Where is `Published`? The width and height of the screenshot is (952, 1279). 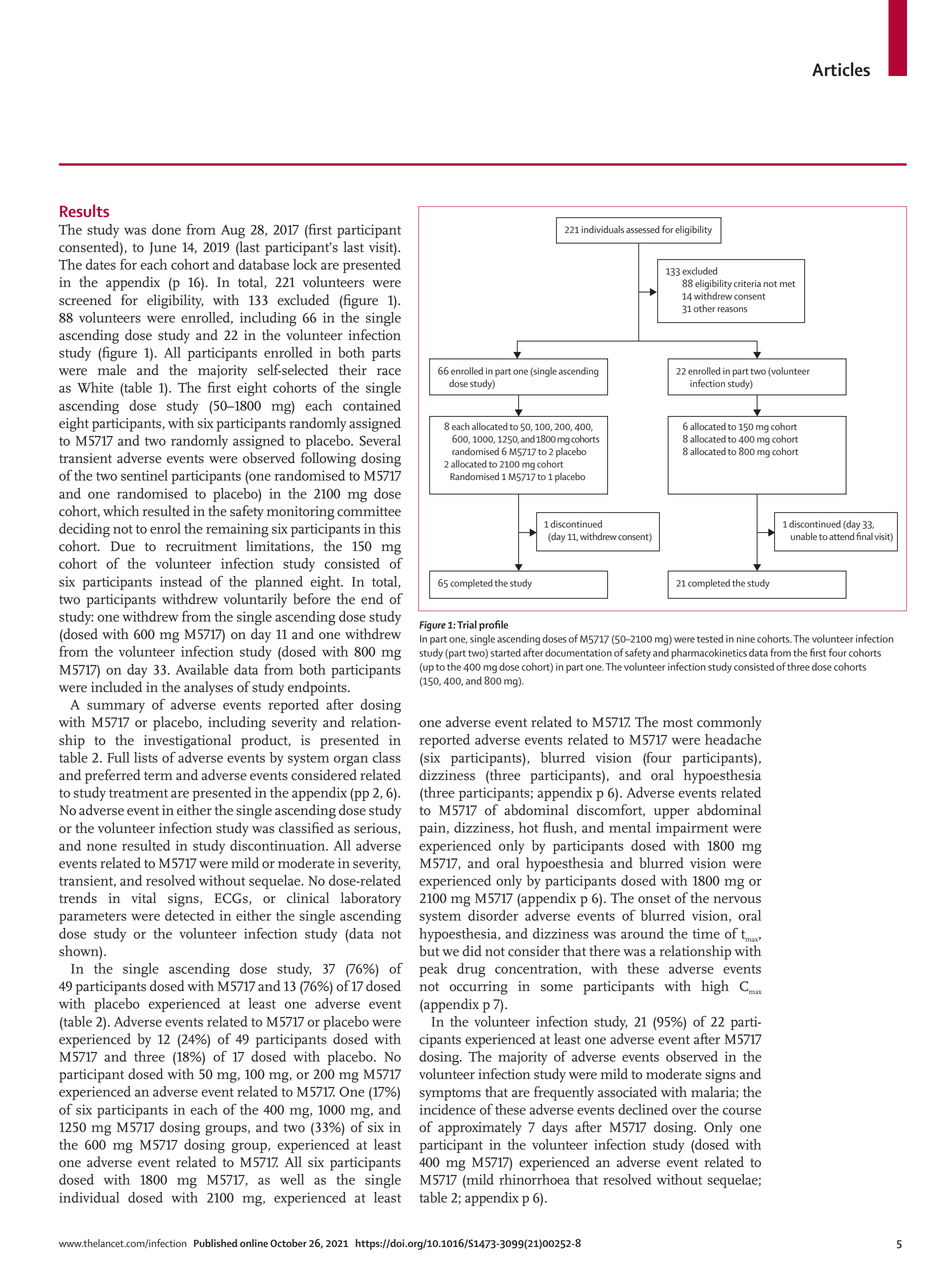 Published is located at coordinates (216, 1243).
